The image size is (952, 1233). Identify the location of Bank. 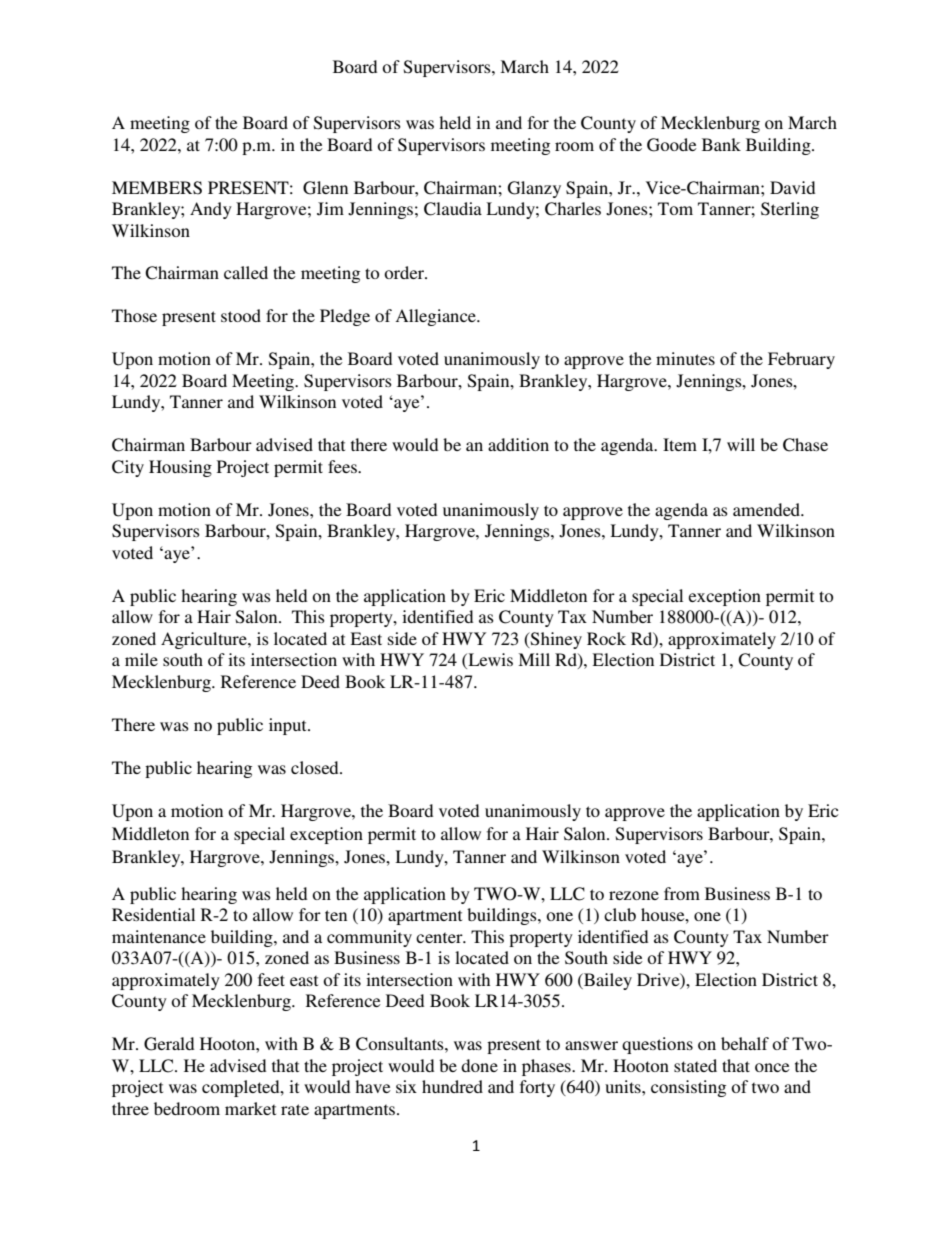
(721, 144).
